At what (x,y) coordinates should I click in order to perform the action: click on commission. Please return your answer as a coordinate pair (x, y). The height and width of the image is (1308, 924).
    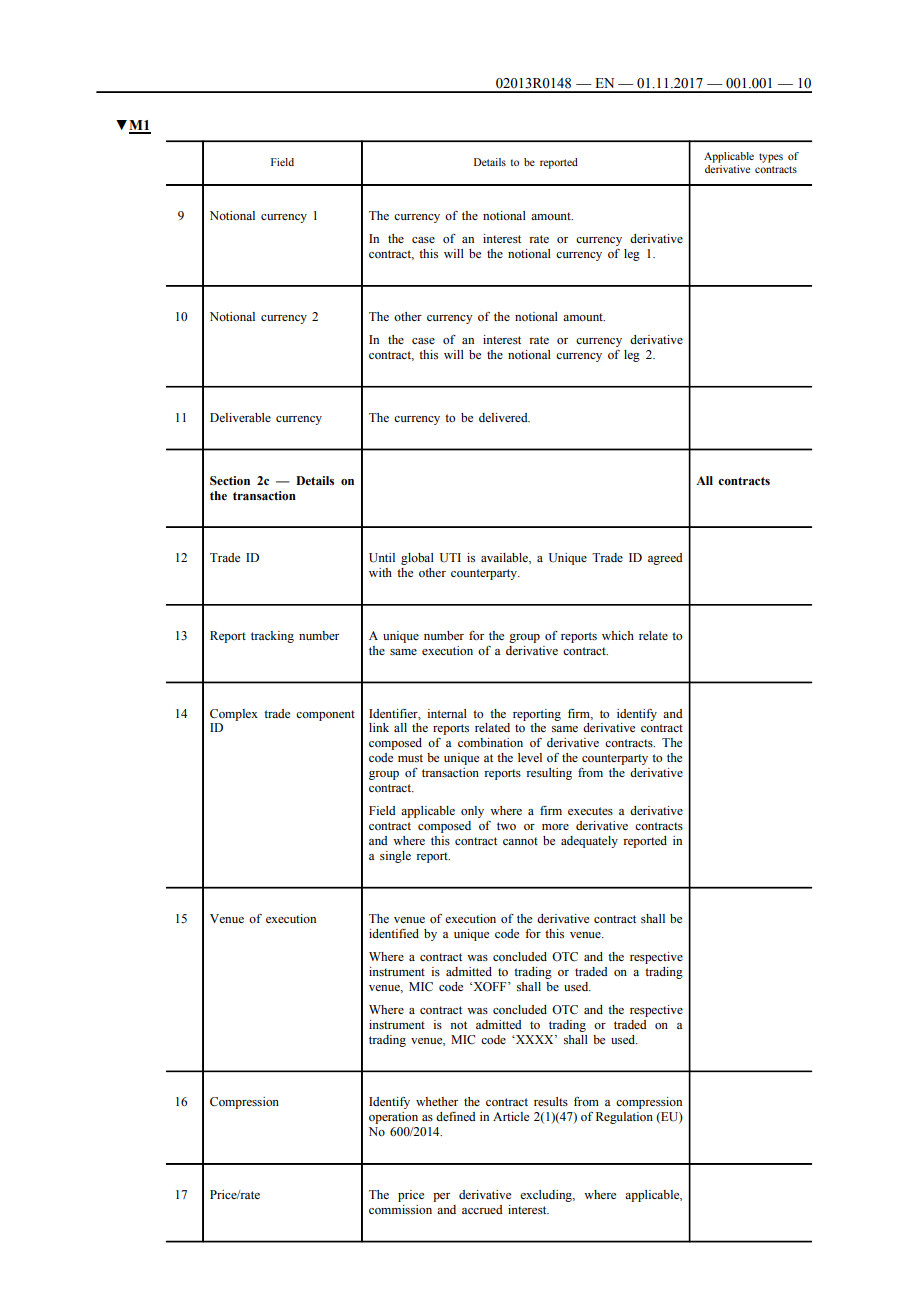
    Looking at the image, I should click on (400, 1210).
